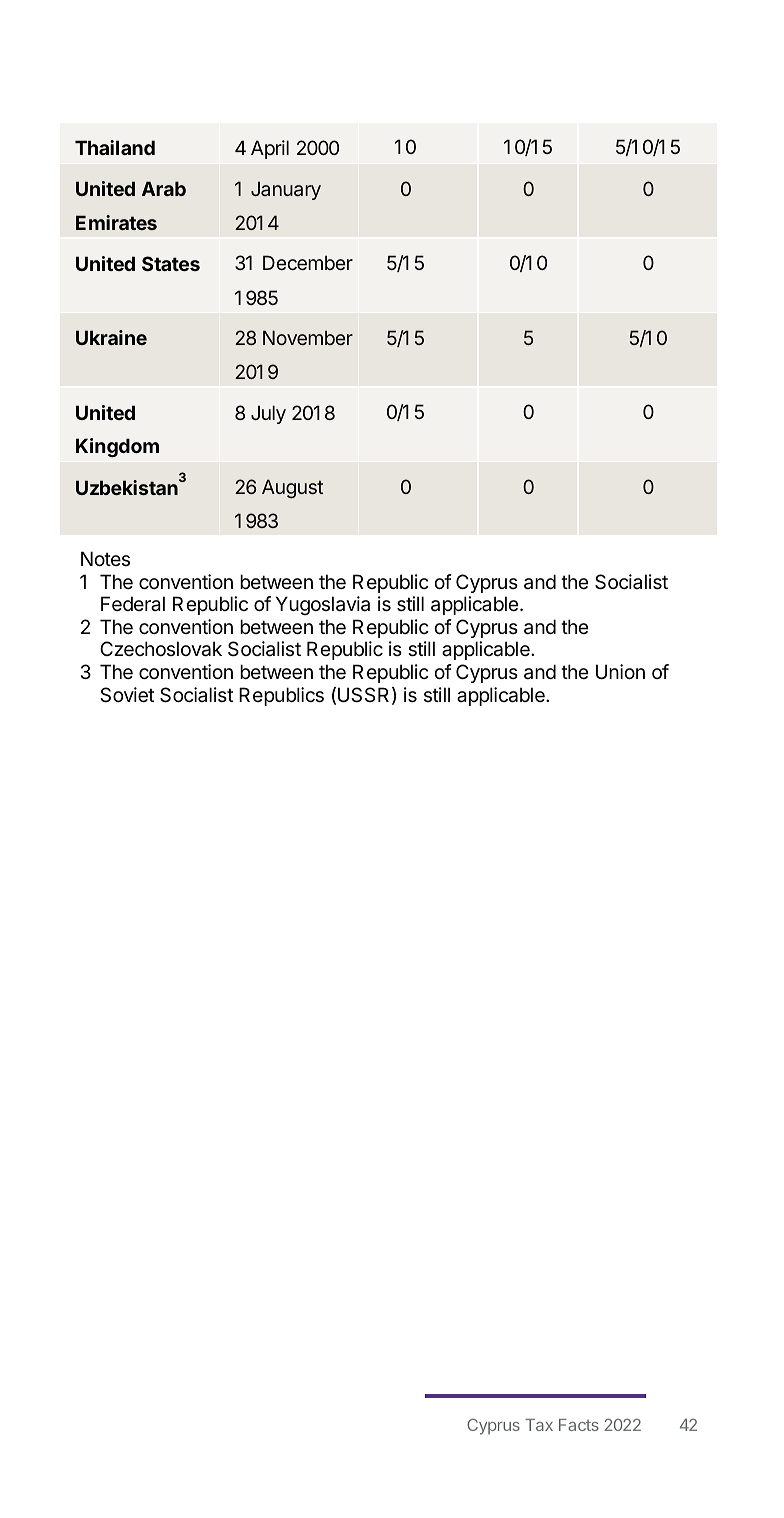  What do you see at coordinates (308, 337) in the screenshot?
I see `November` at bounding box center [308, 337].
